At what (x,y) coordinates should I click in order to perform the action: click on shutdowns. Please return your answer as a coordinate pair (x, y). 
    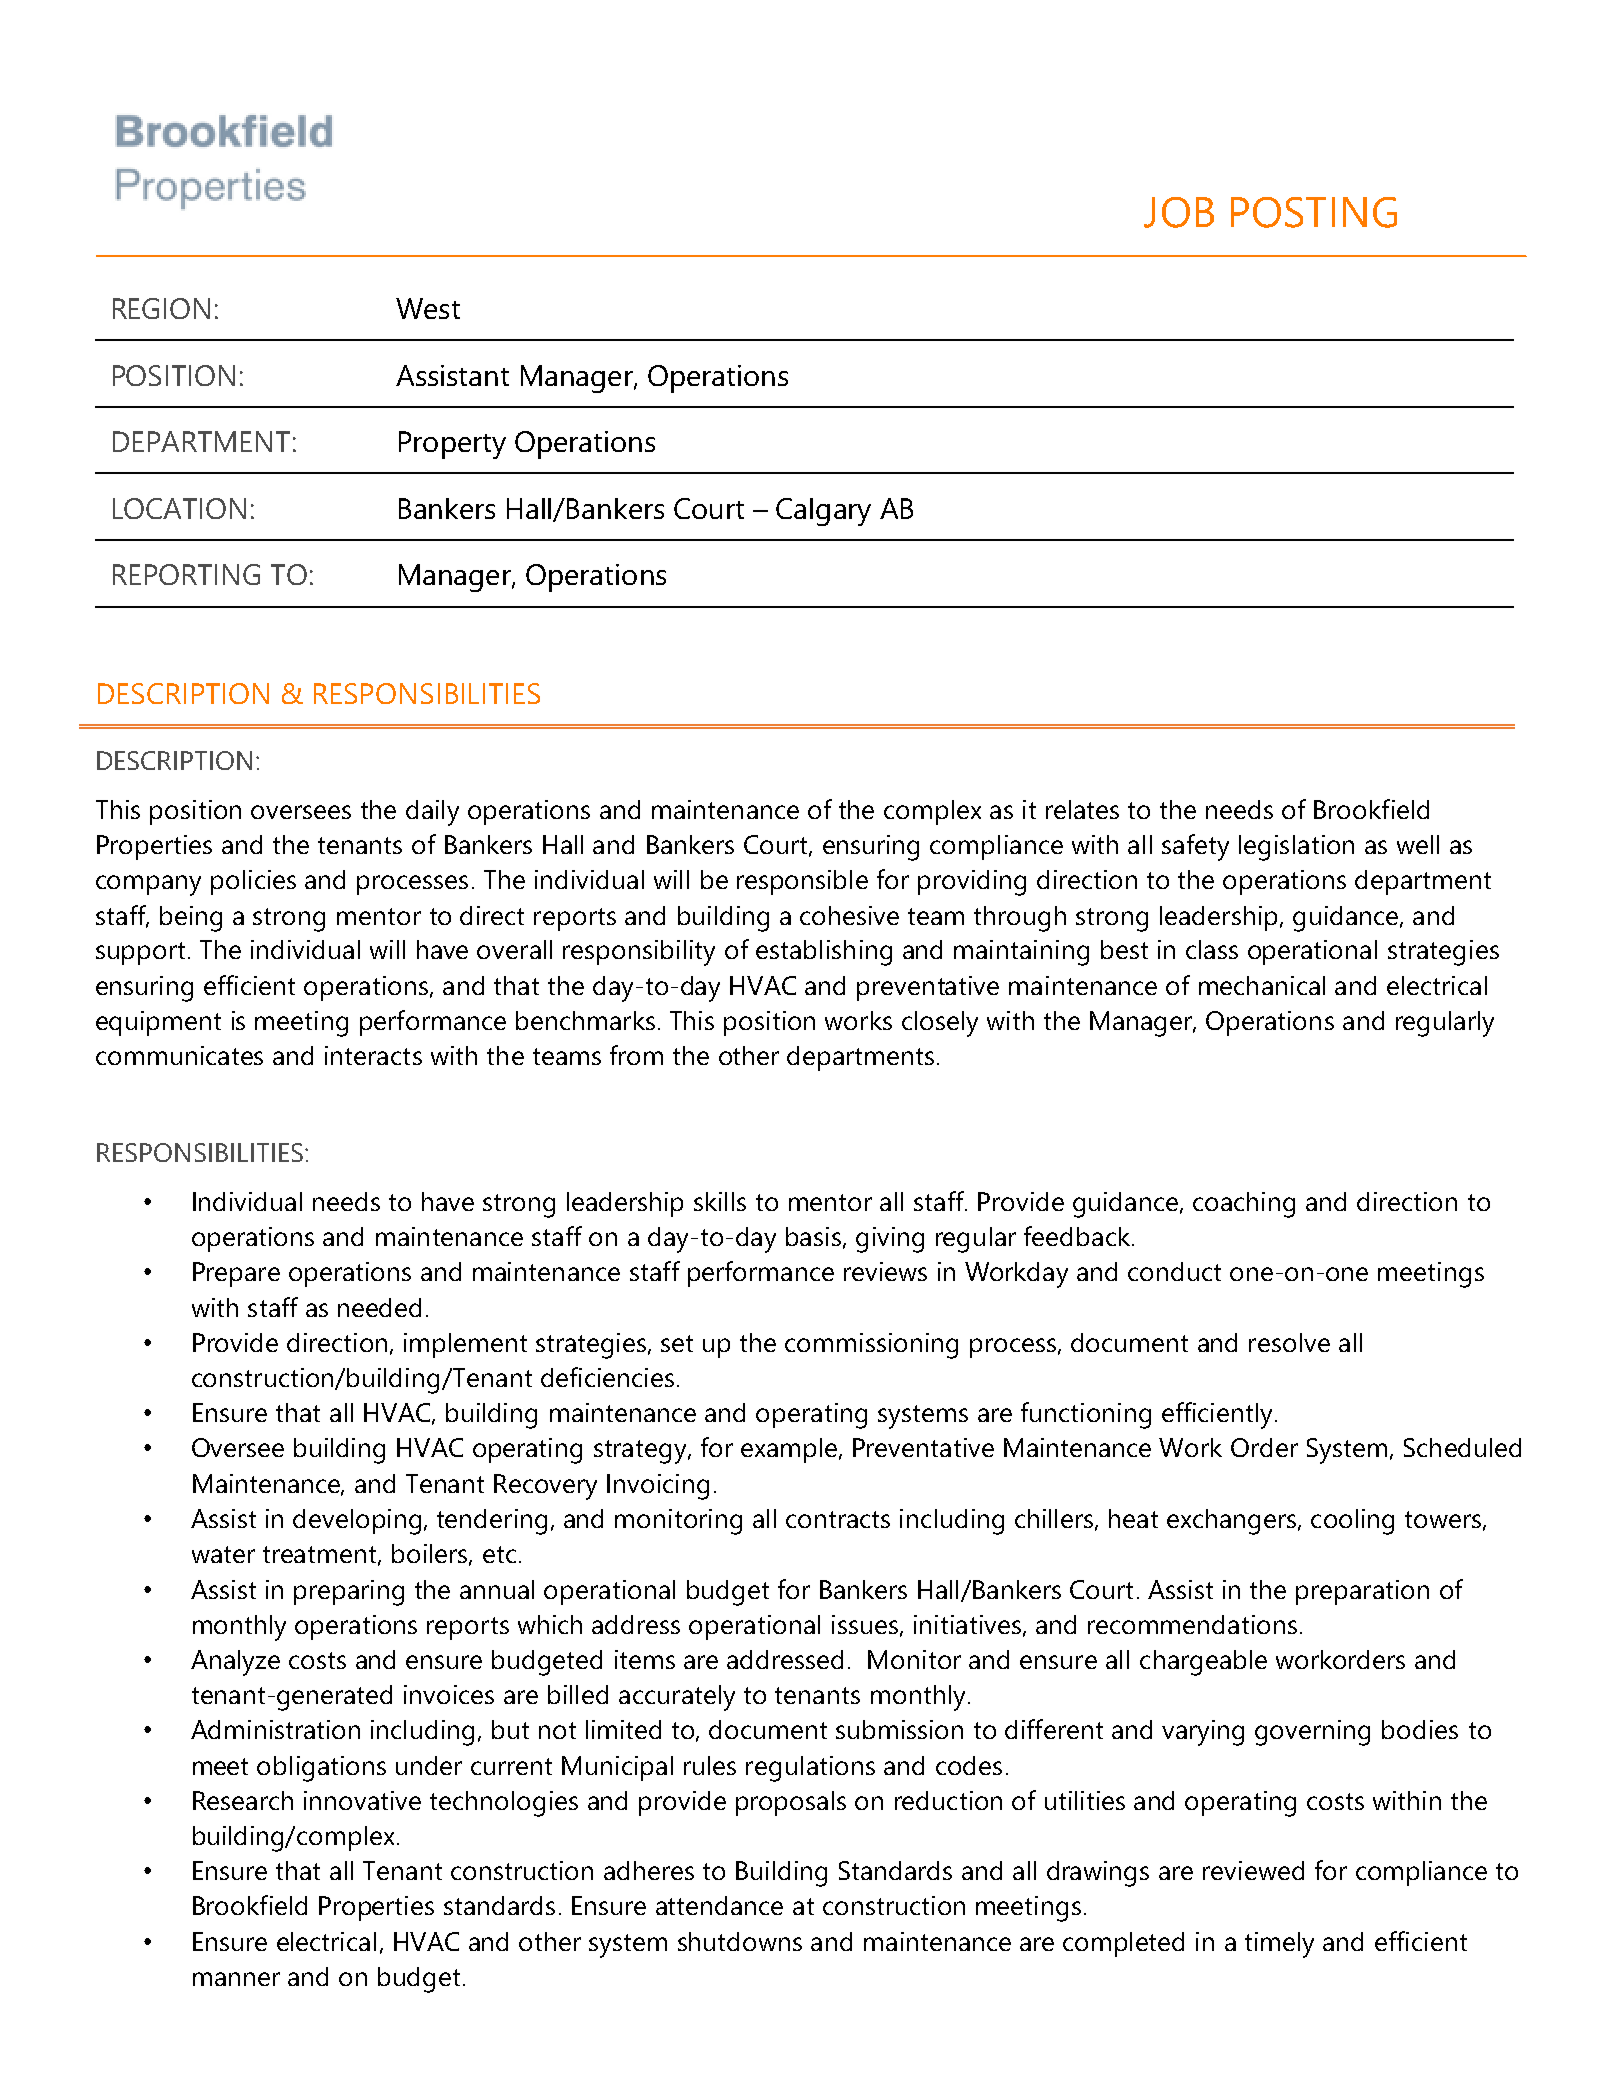
    Looking at the image, I should click on (740, 1941).
